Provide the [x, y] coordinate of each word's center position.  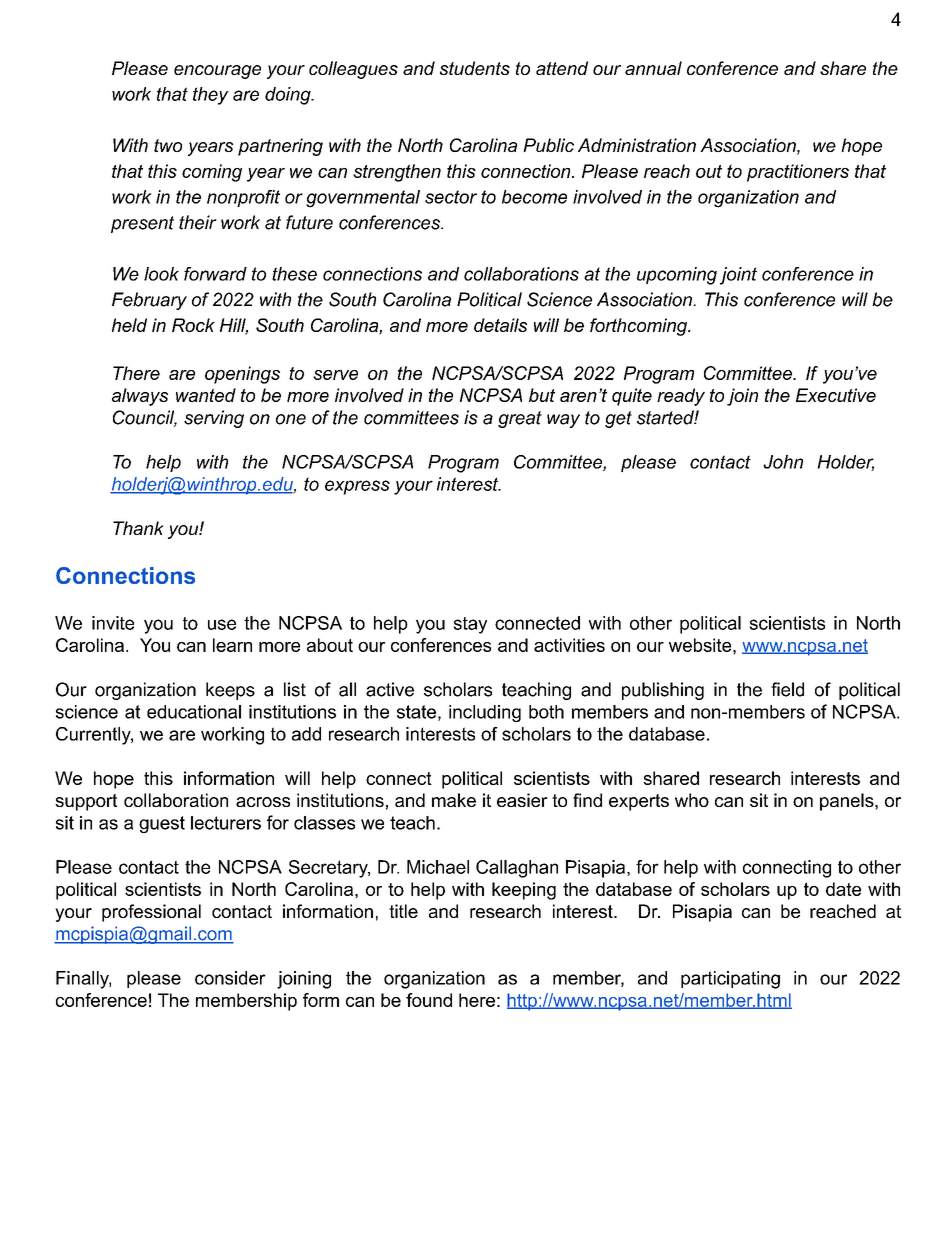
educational [194, 712]
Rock [193, 325]
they [211, 96]
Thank [138, 528]
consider [230, 978]
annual [653, 68]
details [500, 325]
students [475, 68]
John [783, 462]
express [357, 487]
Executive [836, 395]
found [429, 1000]
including [485, 713]
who [692, 800]
